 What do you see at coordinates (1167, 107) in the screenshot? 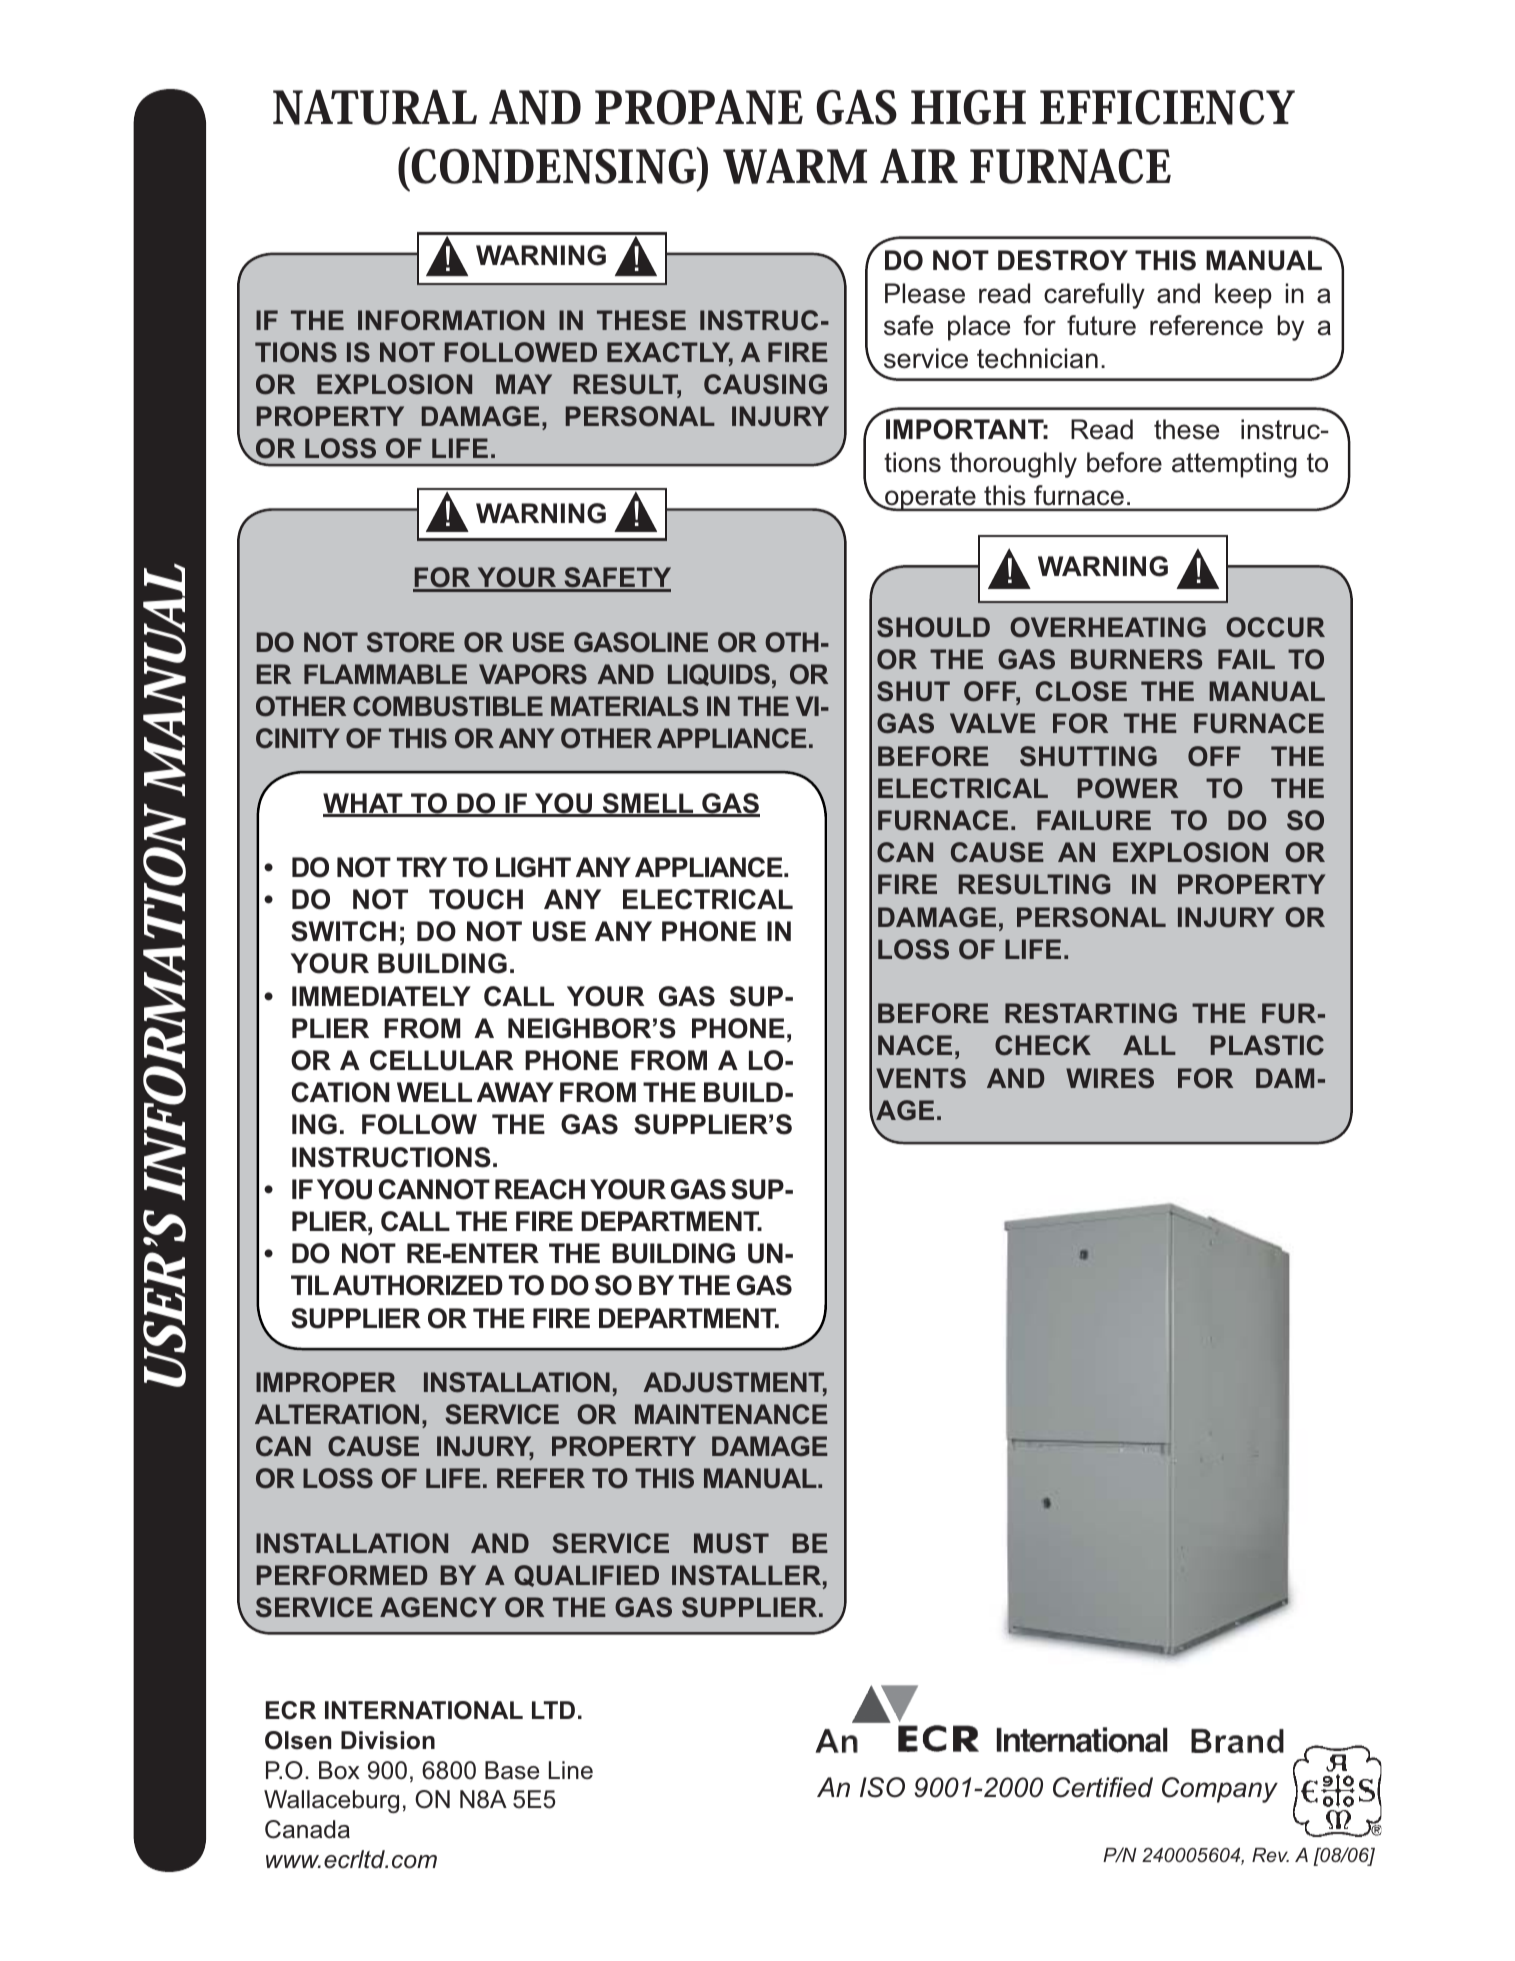
I see `EFFICIENCY` at bounding box center [1167, 107].
